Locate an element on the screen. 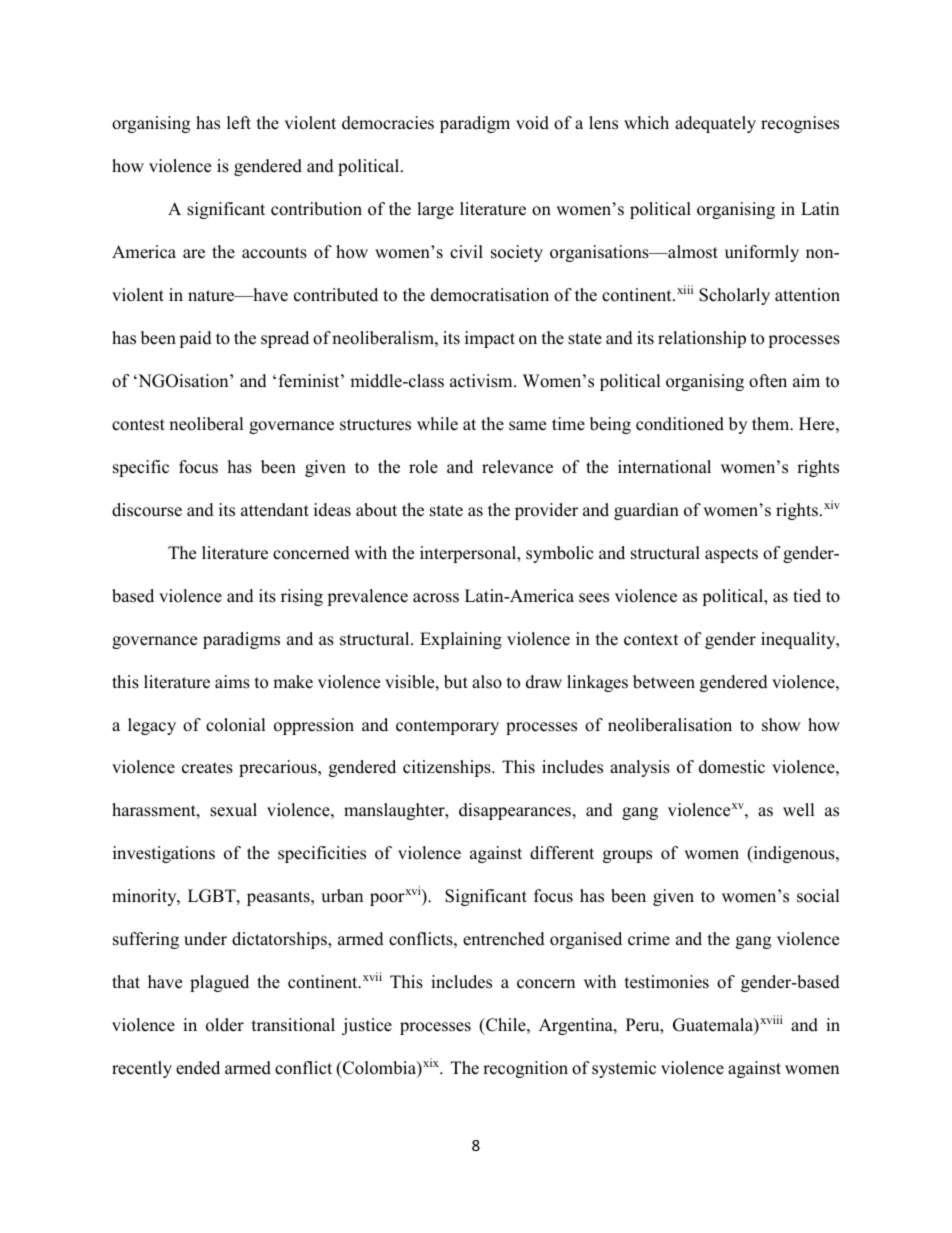  rising is located at coordinates (302, 597).
